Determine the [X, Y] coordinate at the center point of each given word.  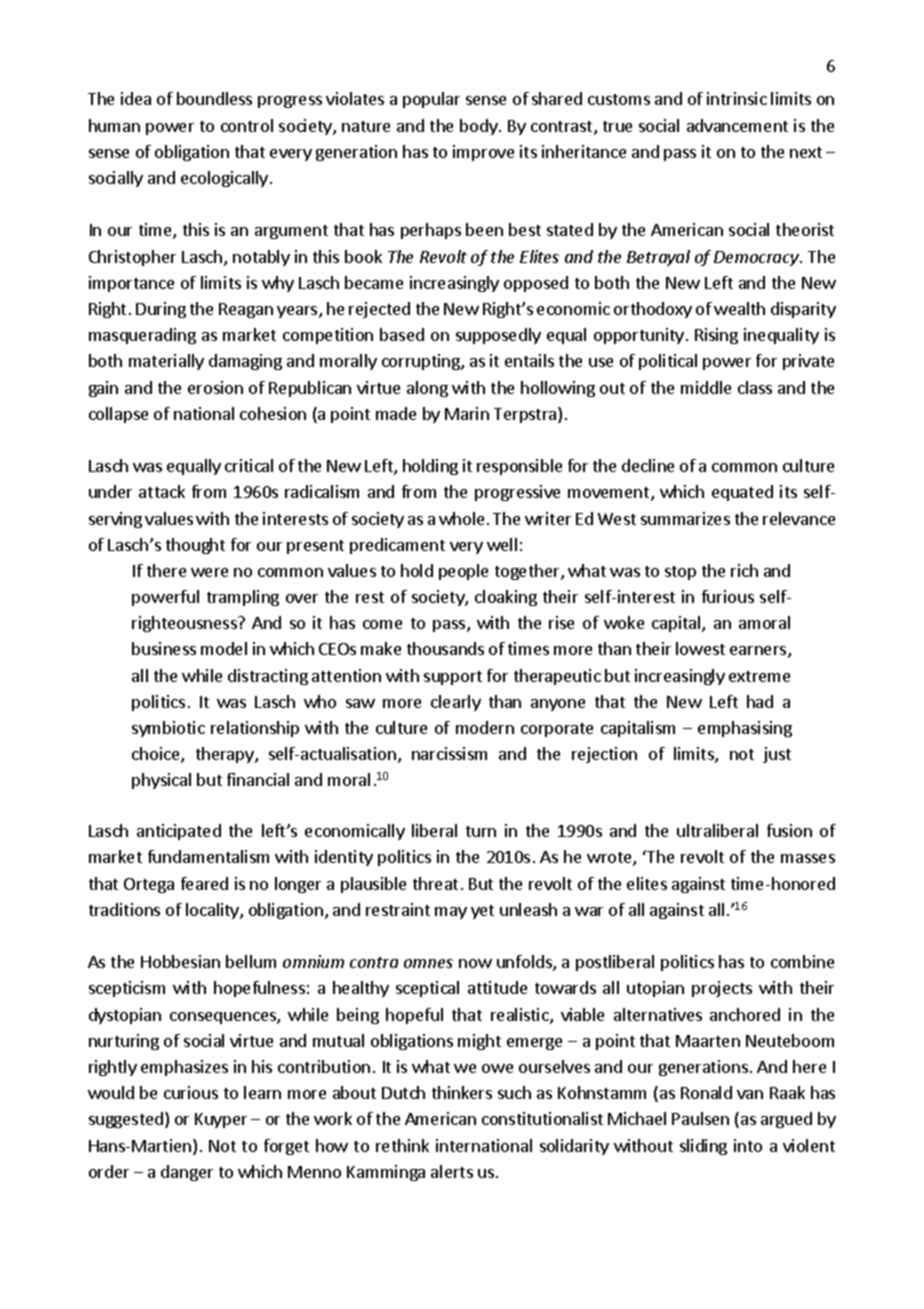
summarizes [685, 518]
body [480, 127]
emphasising [745, 729]
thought [195, 546]
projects [722, 989]
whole [461, 518]
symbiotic [168, 729]
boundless [214, 98]
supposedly [498, 336]
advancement [737, 125]
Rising [716, 336]
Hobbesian [180, 961]
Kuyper [221, 1120]
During [161, 310]
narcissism [449, 753]
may [451, 913]
